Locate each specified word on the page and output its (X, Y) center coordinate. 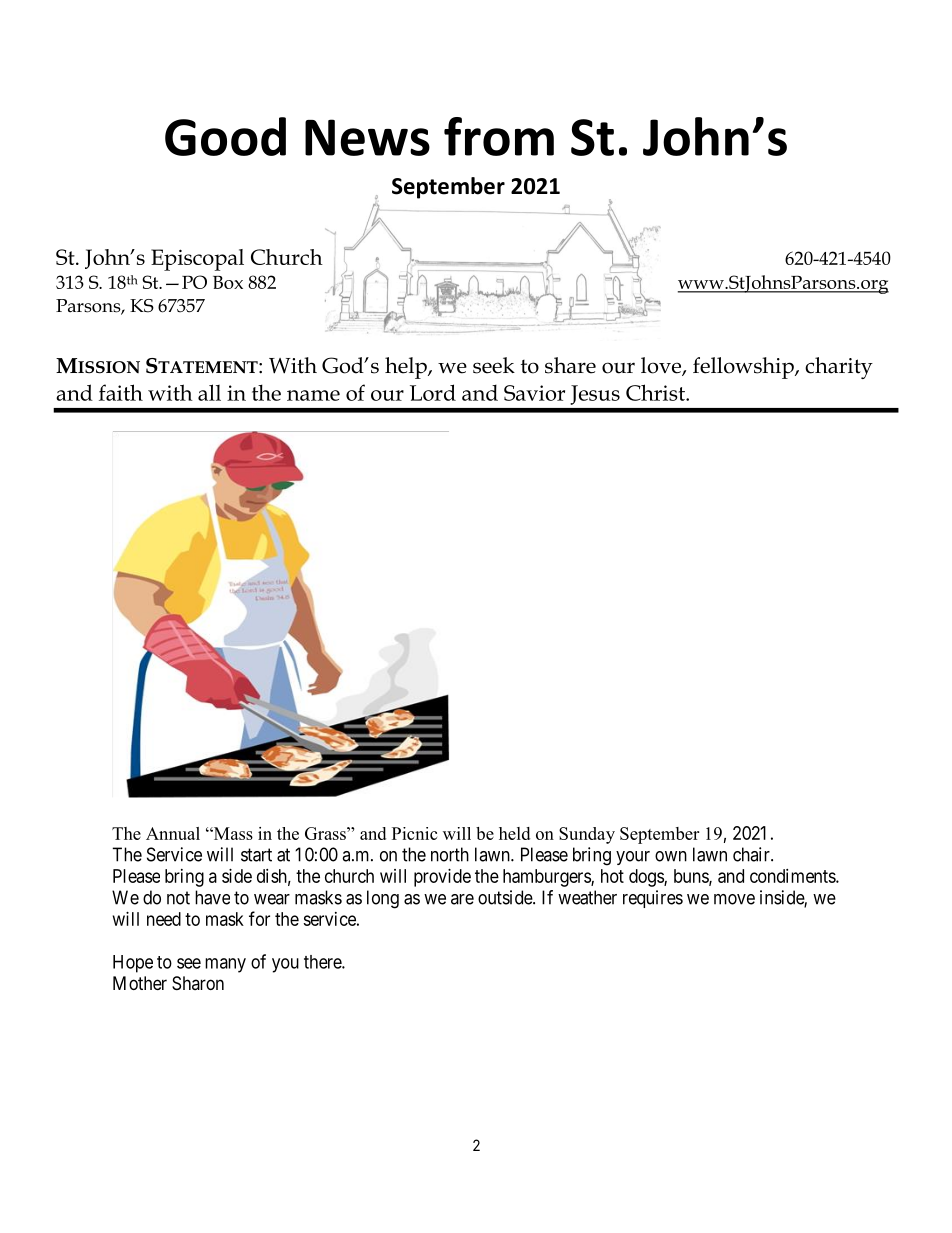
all (209, 392)
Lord (433, 392)
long (383, 899)
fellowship (744, 368)
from (499, 136)
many (225, 965)
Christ (656, 392)
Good (225, 136)
